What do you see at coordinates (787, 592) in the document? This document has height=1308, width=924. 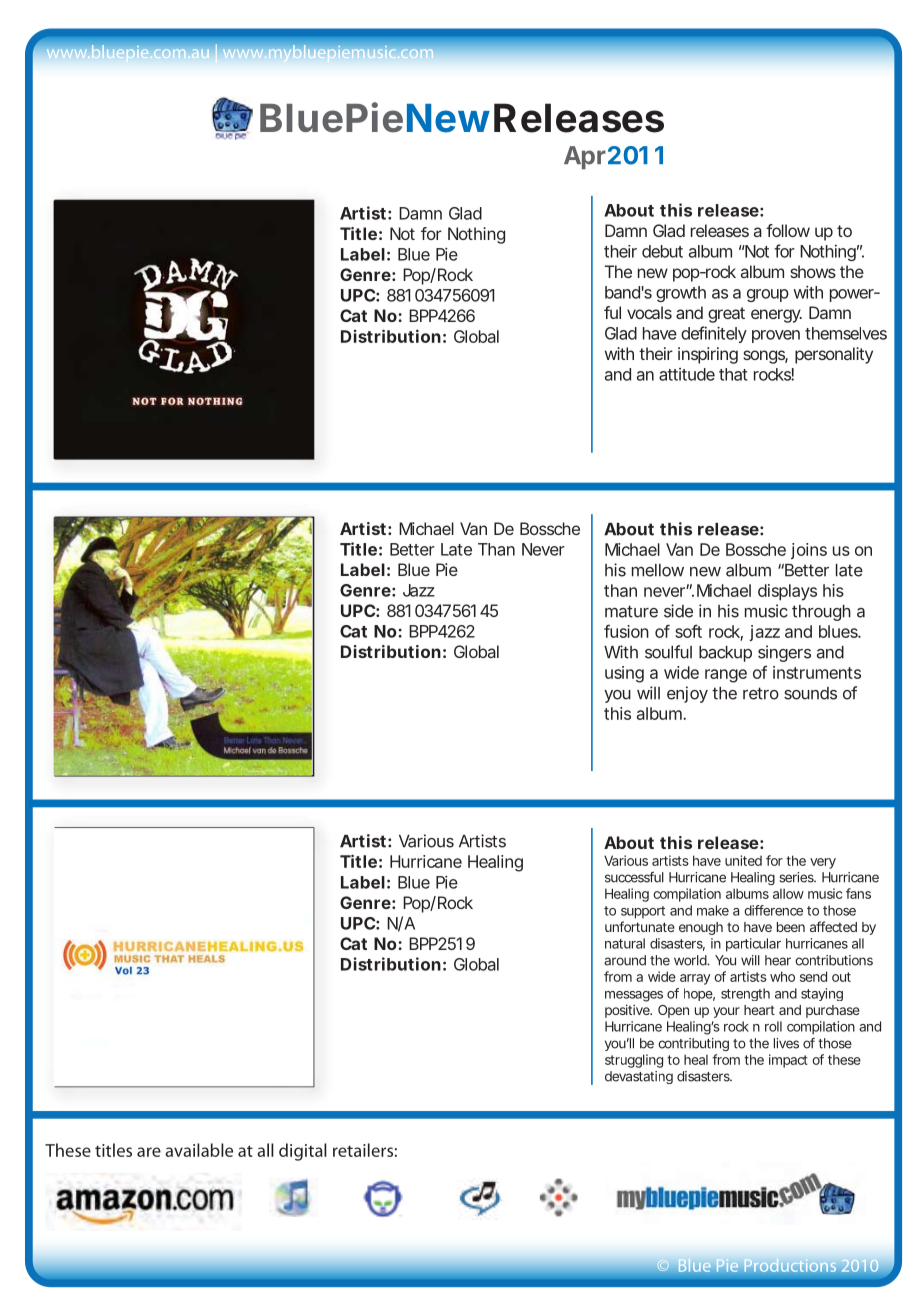 I see `displays` at bounding box center [787, 592].
